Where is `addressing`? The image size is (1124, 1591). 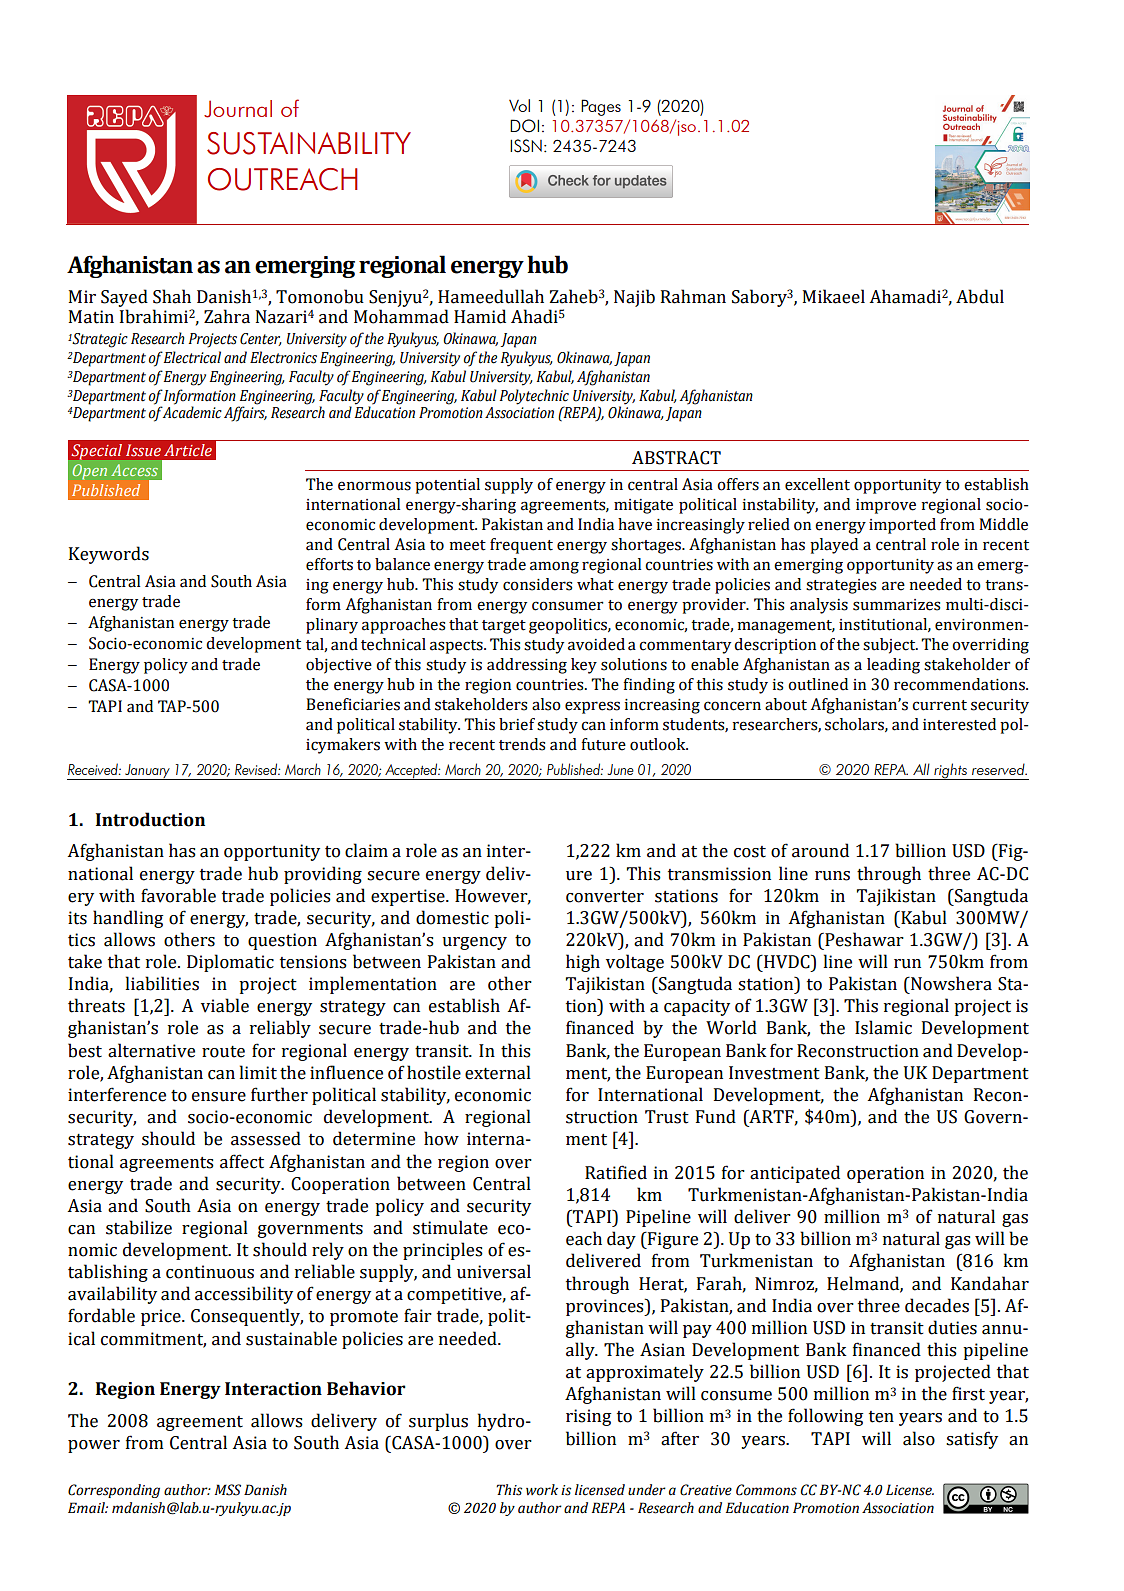
addressing is located at coordinates (527, 666).
